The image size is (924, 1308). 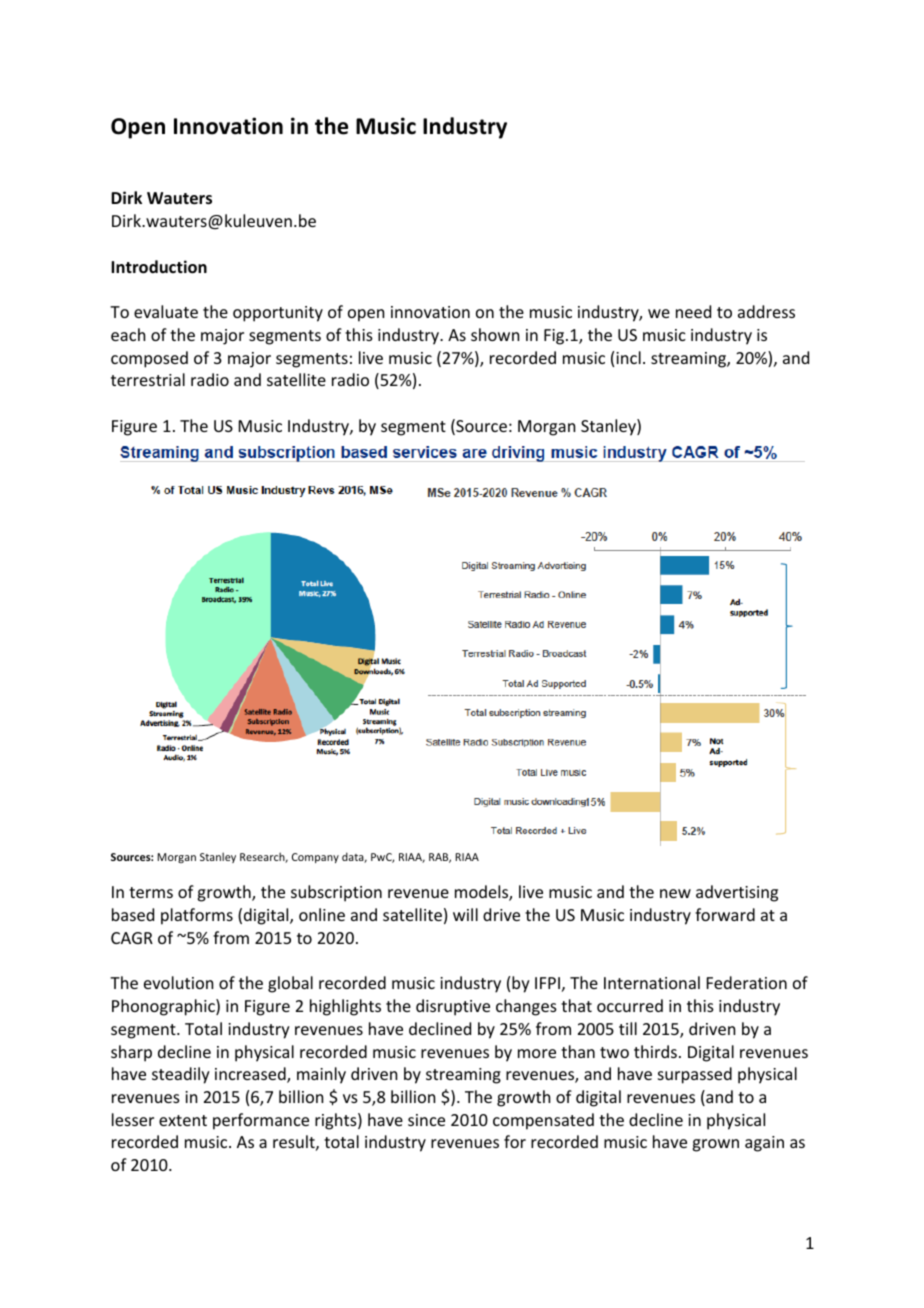 I want to click on shown, so click(x=495, y=334).
